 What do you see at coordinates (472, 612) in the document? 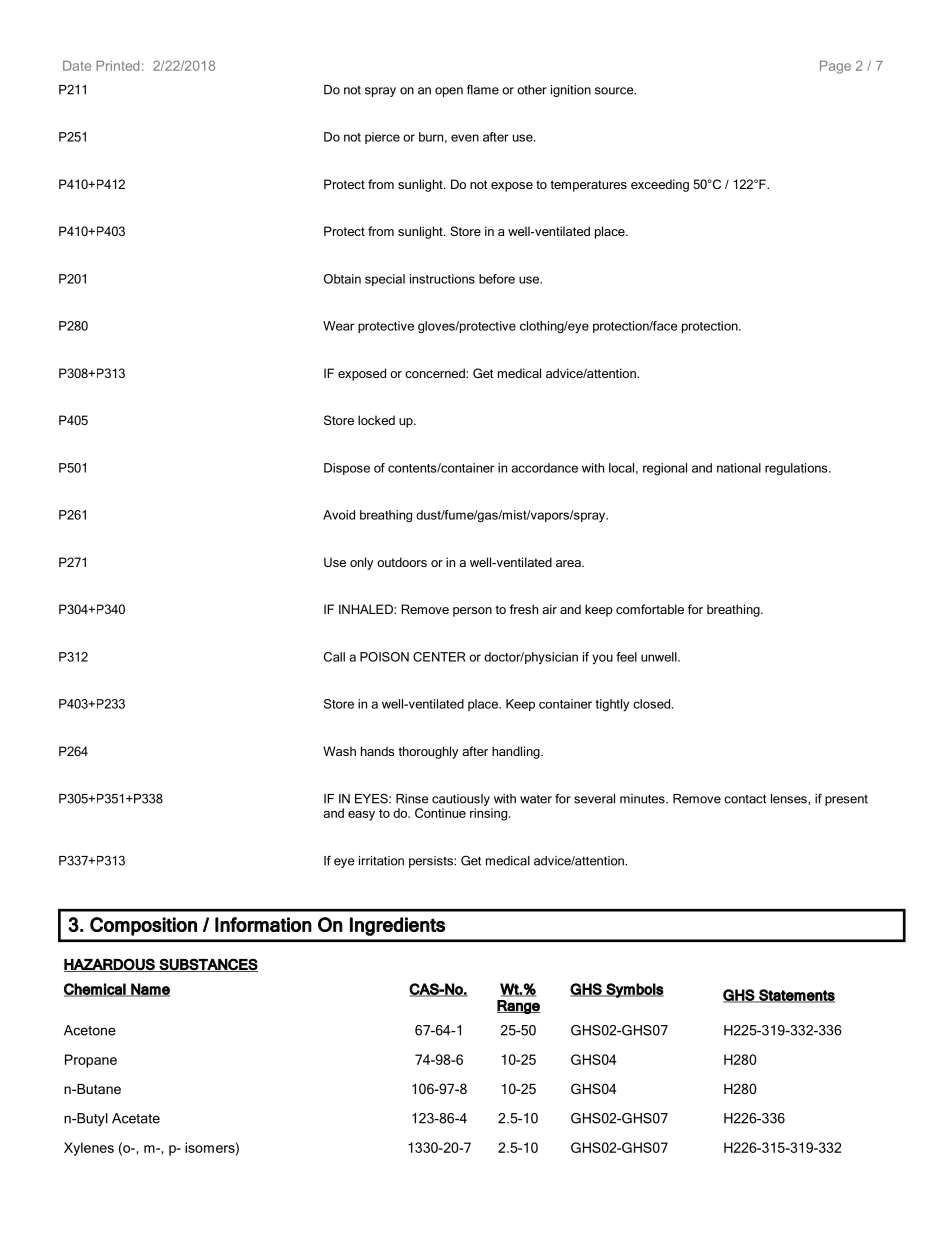
I see `person` at bounding box center [472, 612].
